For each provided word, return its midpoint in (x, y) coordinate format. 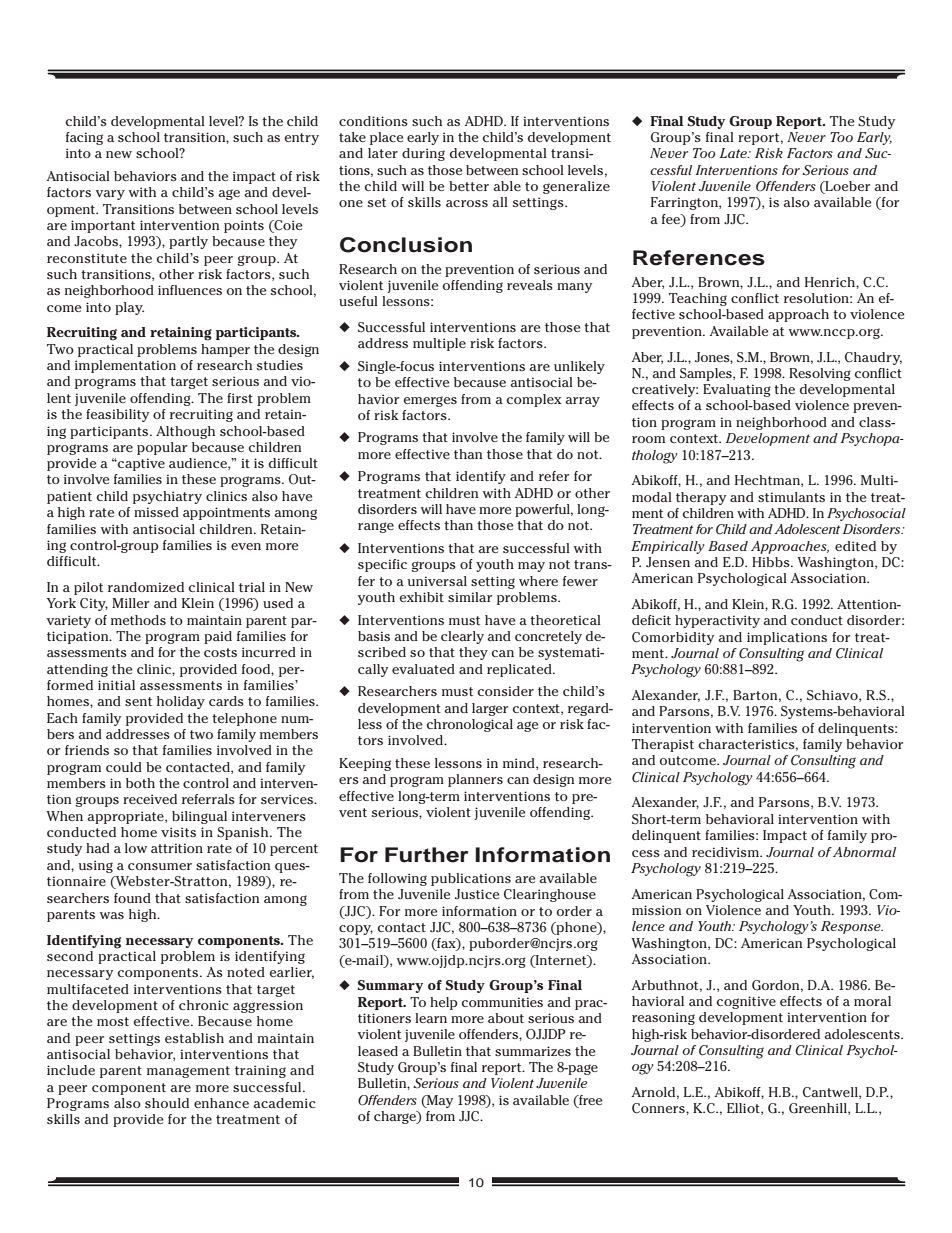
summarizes (533, 1051)
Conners (659, 1108)
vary (110, 195)
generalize (576, 187)
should (167, 1103)
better (469, 186)
